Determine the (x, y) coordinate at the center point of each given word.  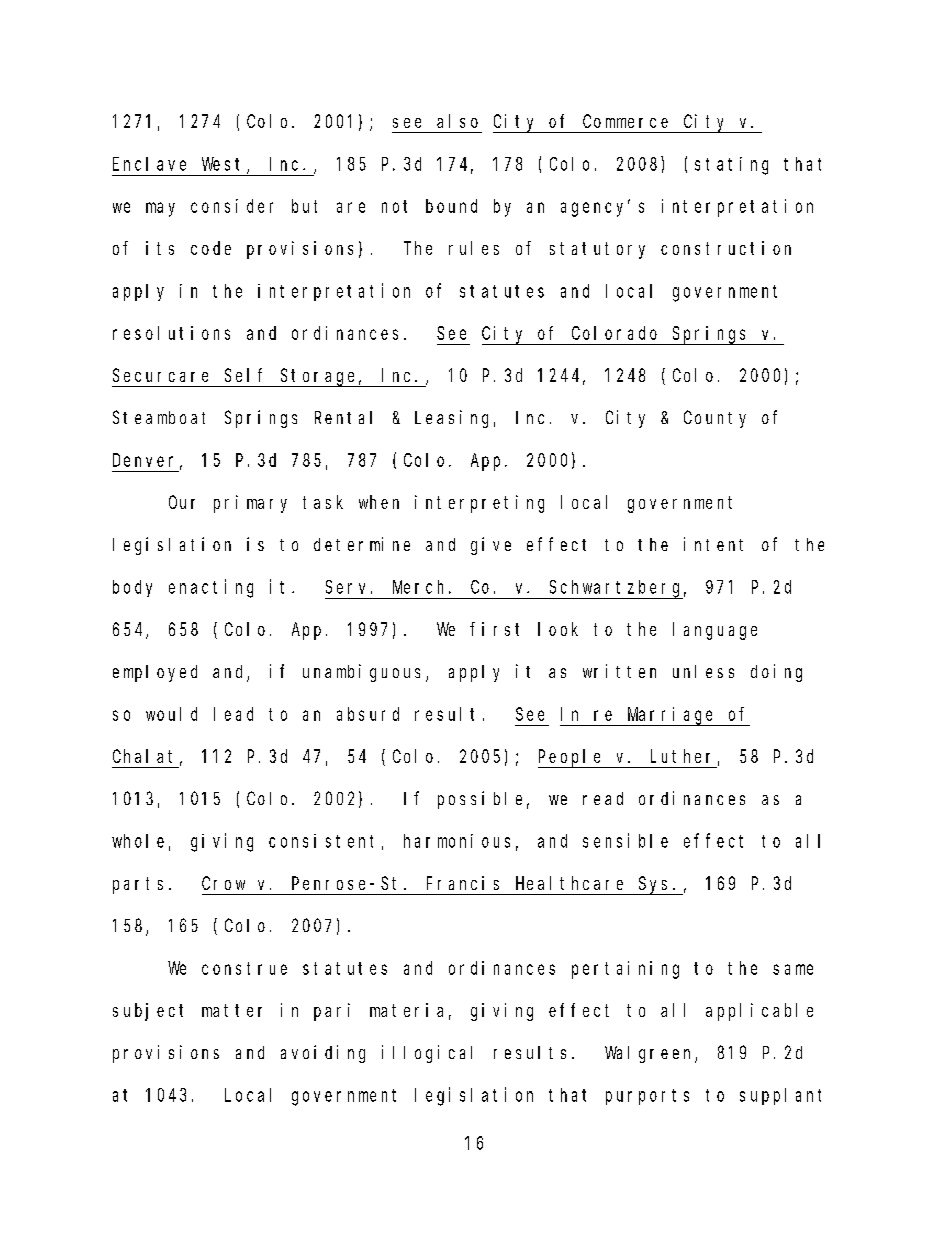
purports (647, 1097)
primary (250, 504)
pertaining (625, 970)
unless (703, 671)
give (491, 546)
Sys (655, 886)
